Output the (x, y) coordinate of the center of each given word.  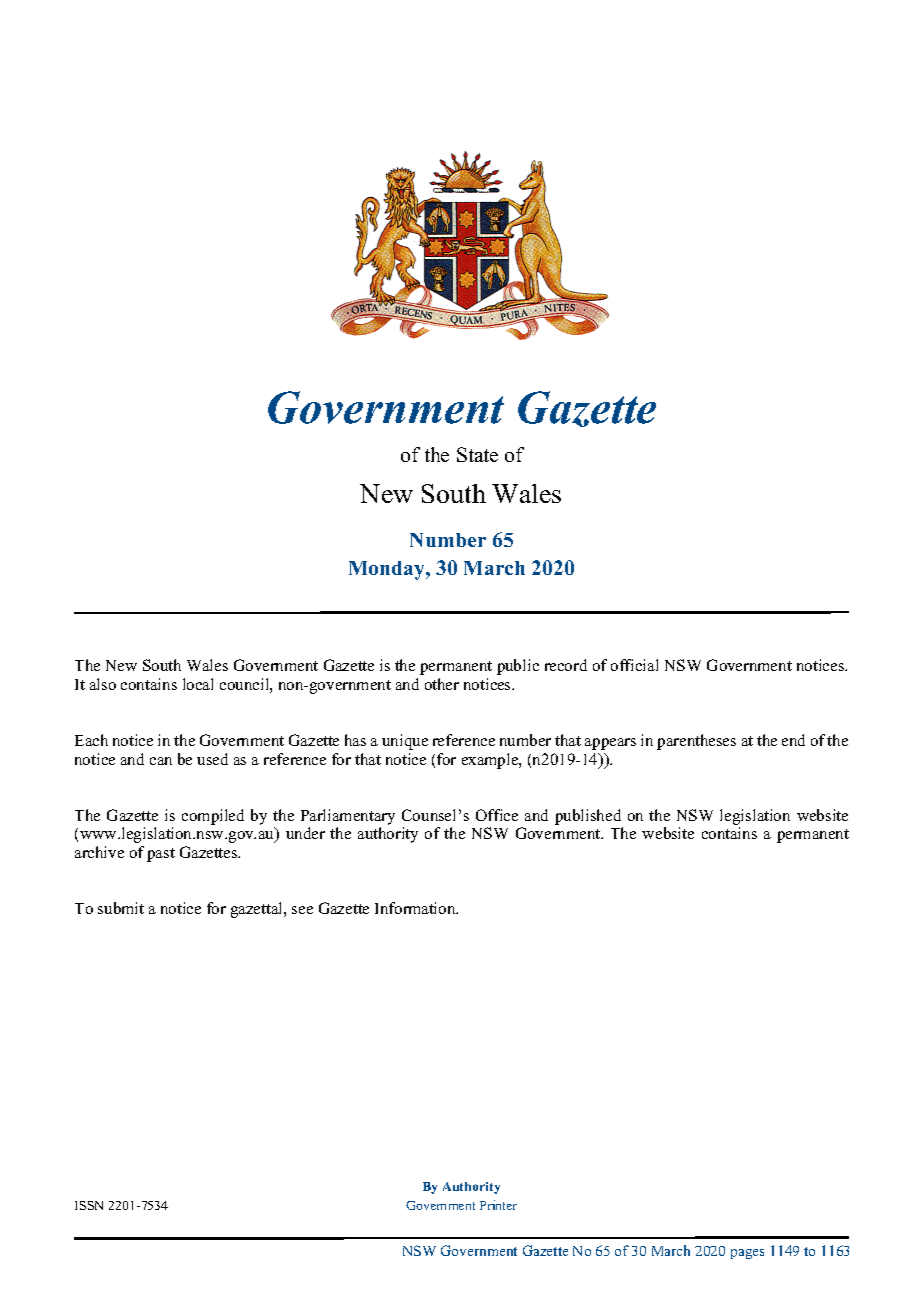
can (161, 761)
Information (416, 908)
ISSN (89, 1205)
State (477, 454)
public (518, 667)
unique (405, 742)
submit (121, 908)
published (588, 817)
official (634, 665)
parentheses (696, 742)
